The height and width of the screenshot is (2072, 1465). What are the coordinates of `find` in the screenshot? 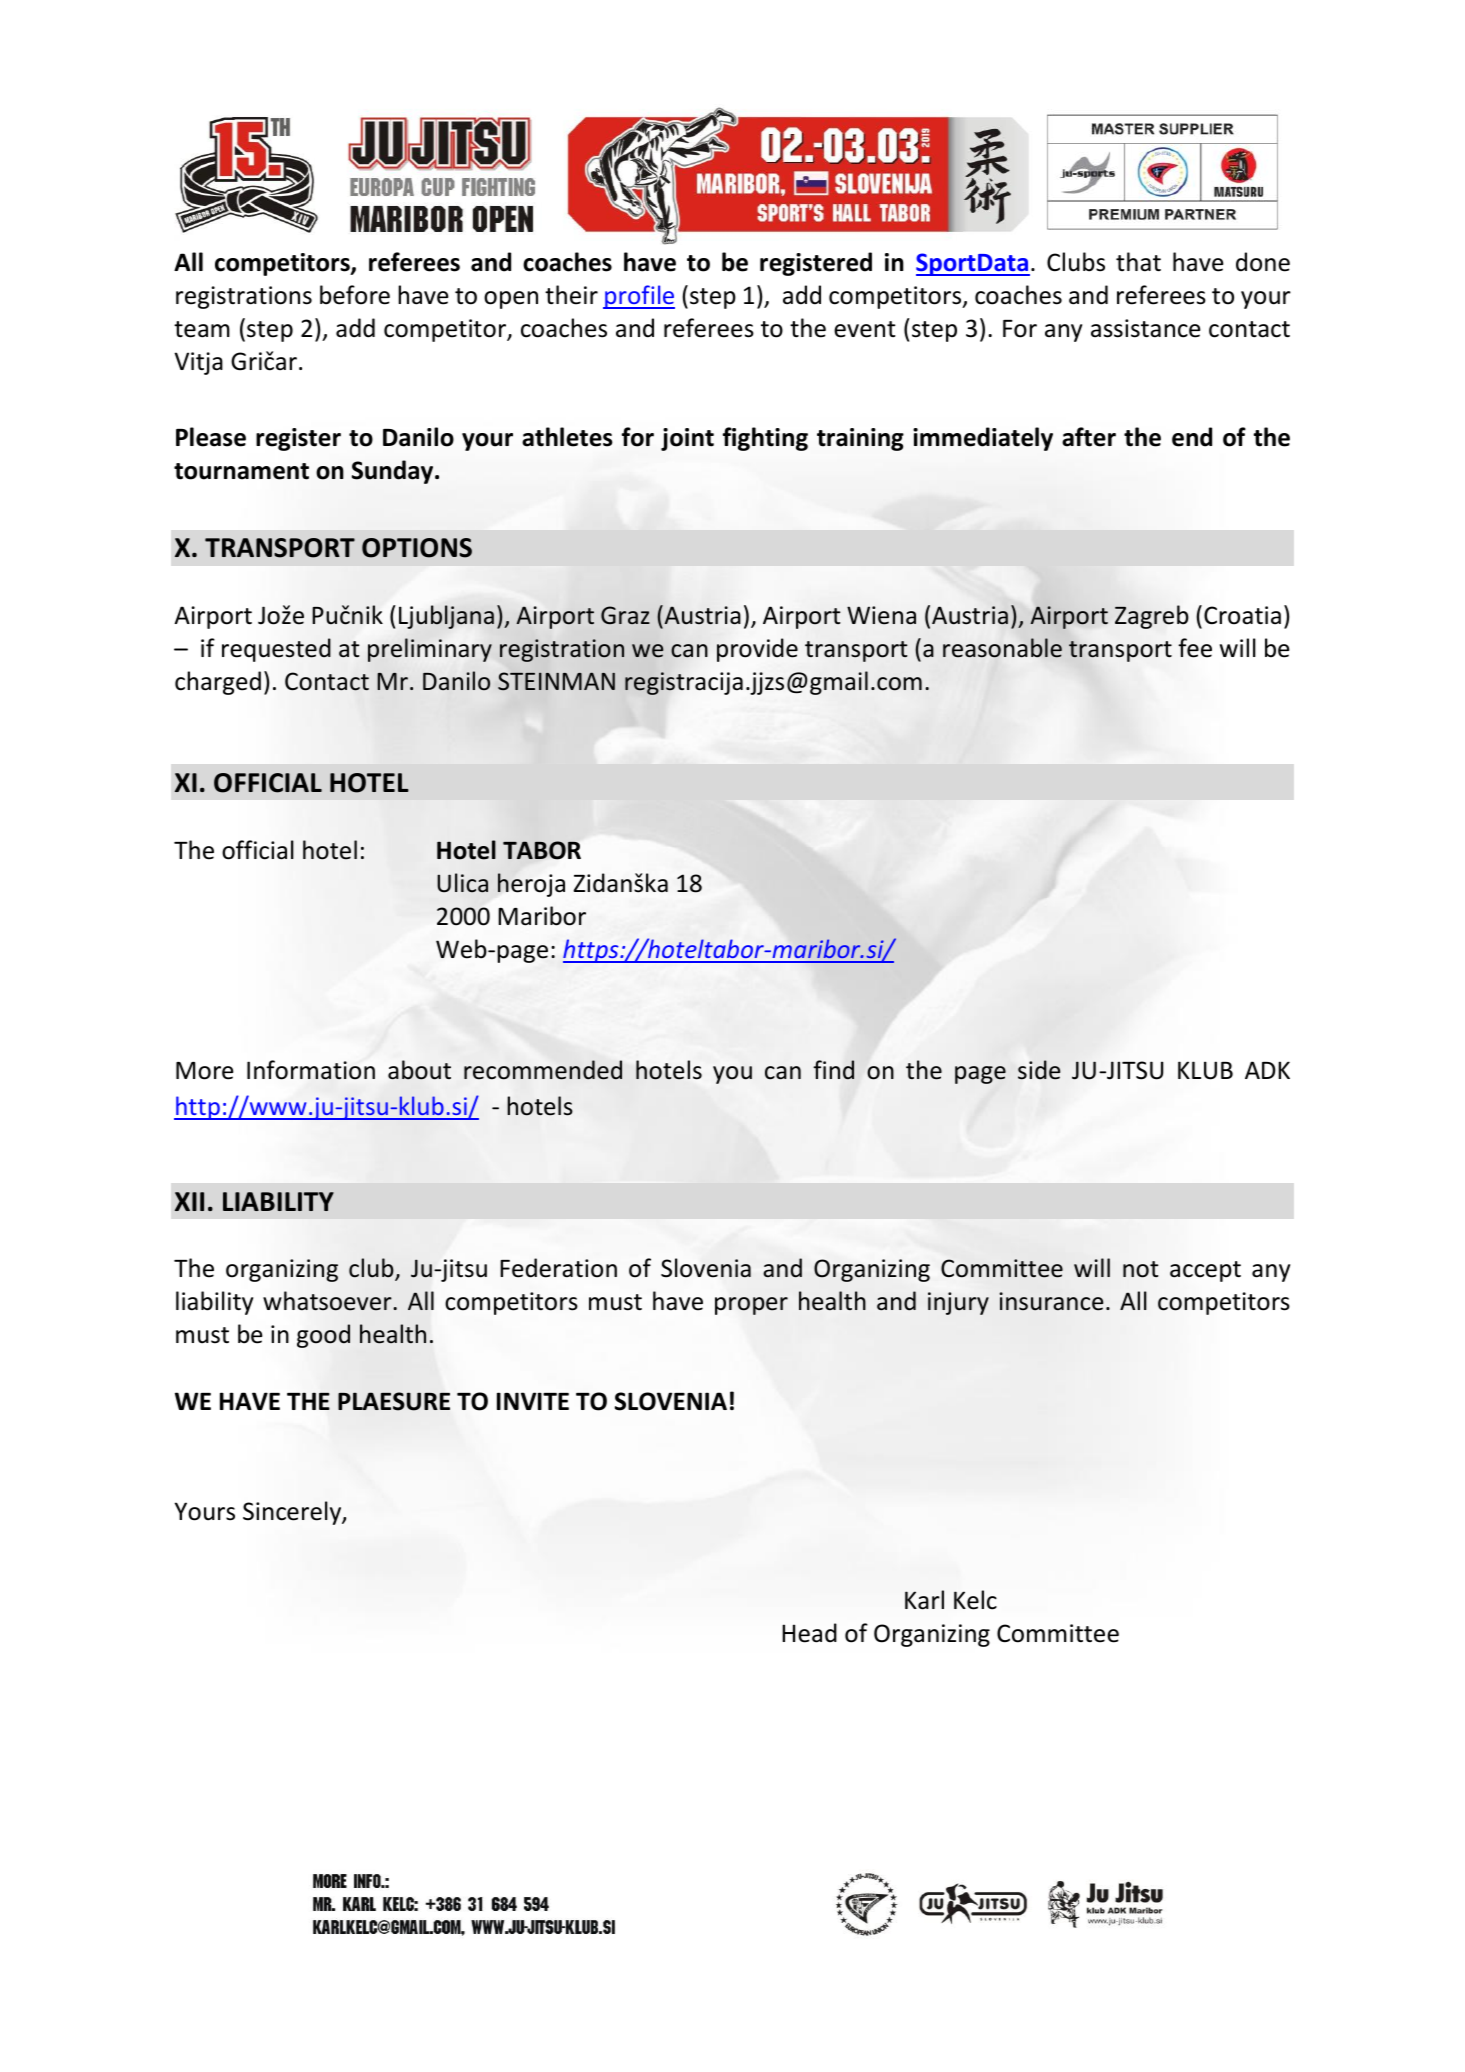 It's located at (833, 1070).
